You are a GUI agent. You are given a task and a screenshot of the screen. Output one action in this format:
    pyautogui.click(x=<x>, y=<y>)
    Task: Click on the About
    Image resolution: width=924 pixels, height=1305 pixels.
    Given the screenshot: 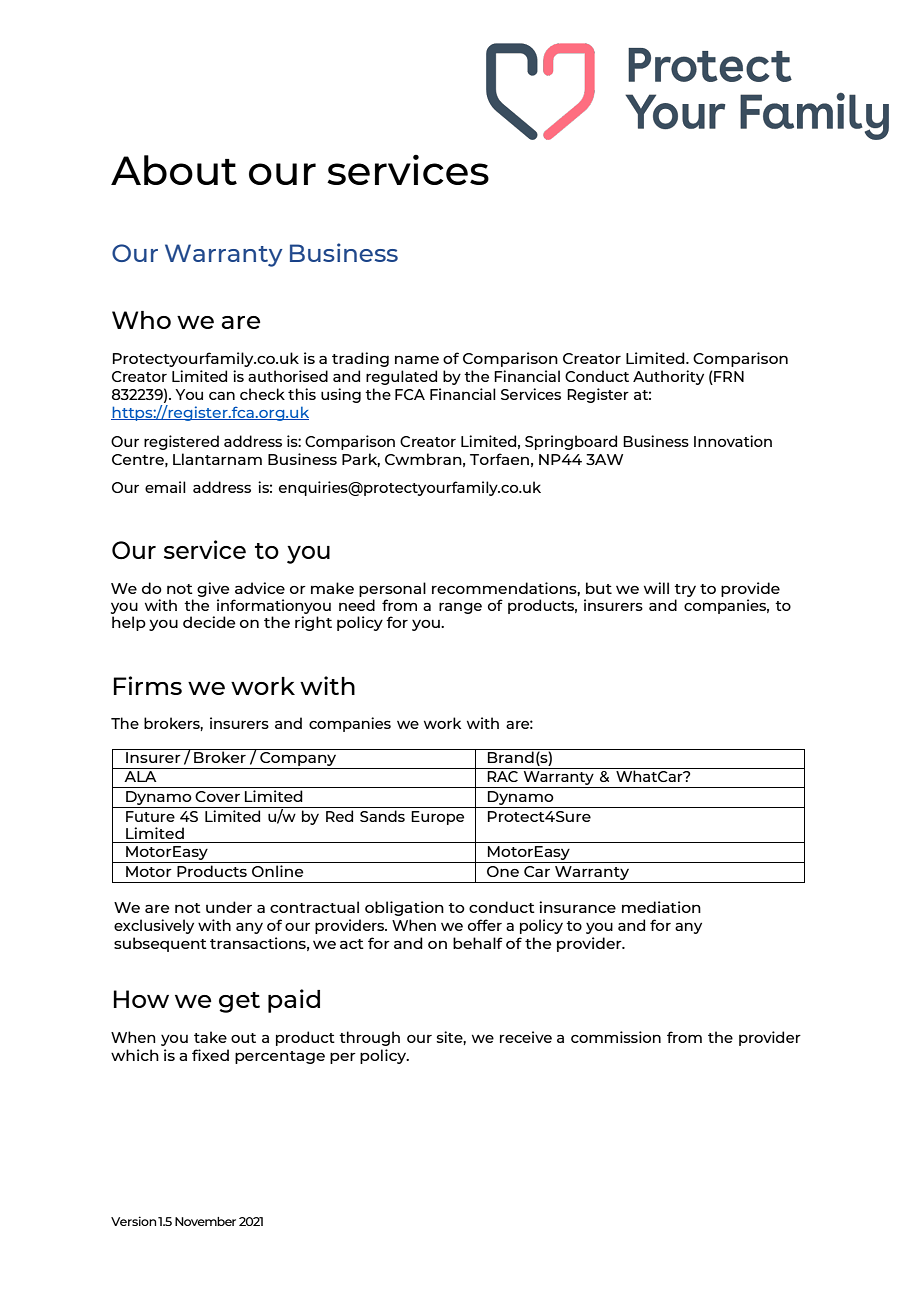 What is the action you would take?
    pyautogui.click(x=174, y=170)
